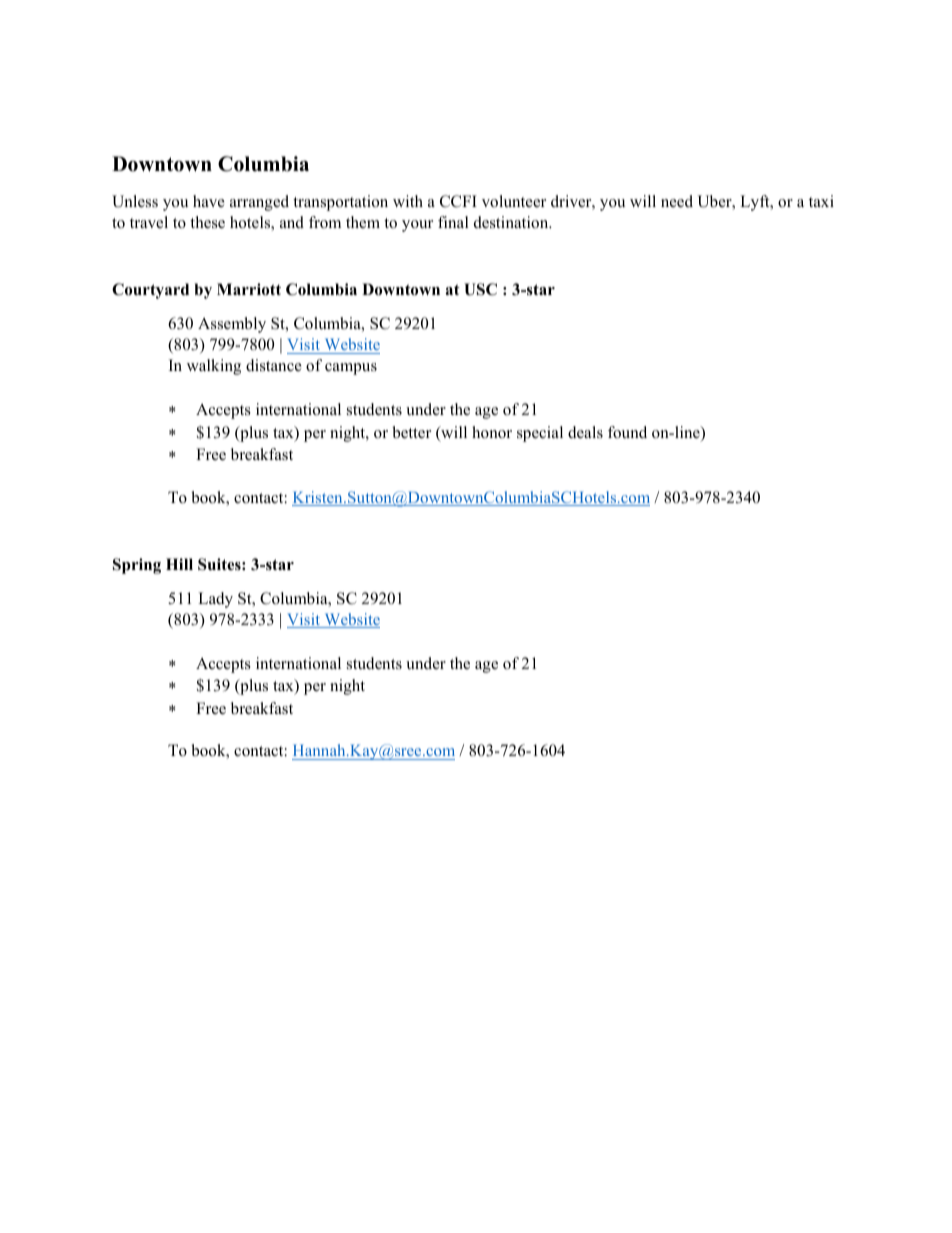 Image resolution: width=952 pixels, height=1233 pixels. Describe the element at coordinates (492, 432) in the screenshot. I see `honor` at that location.
